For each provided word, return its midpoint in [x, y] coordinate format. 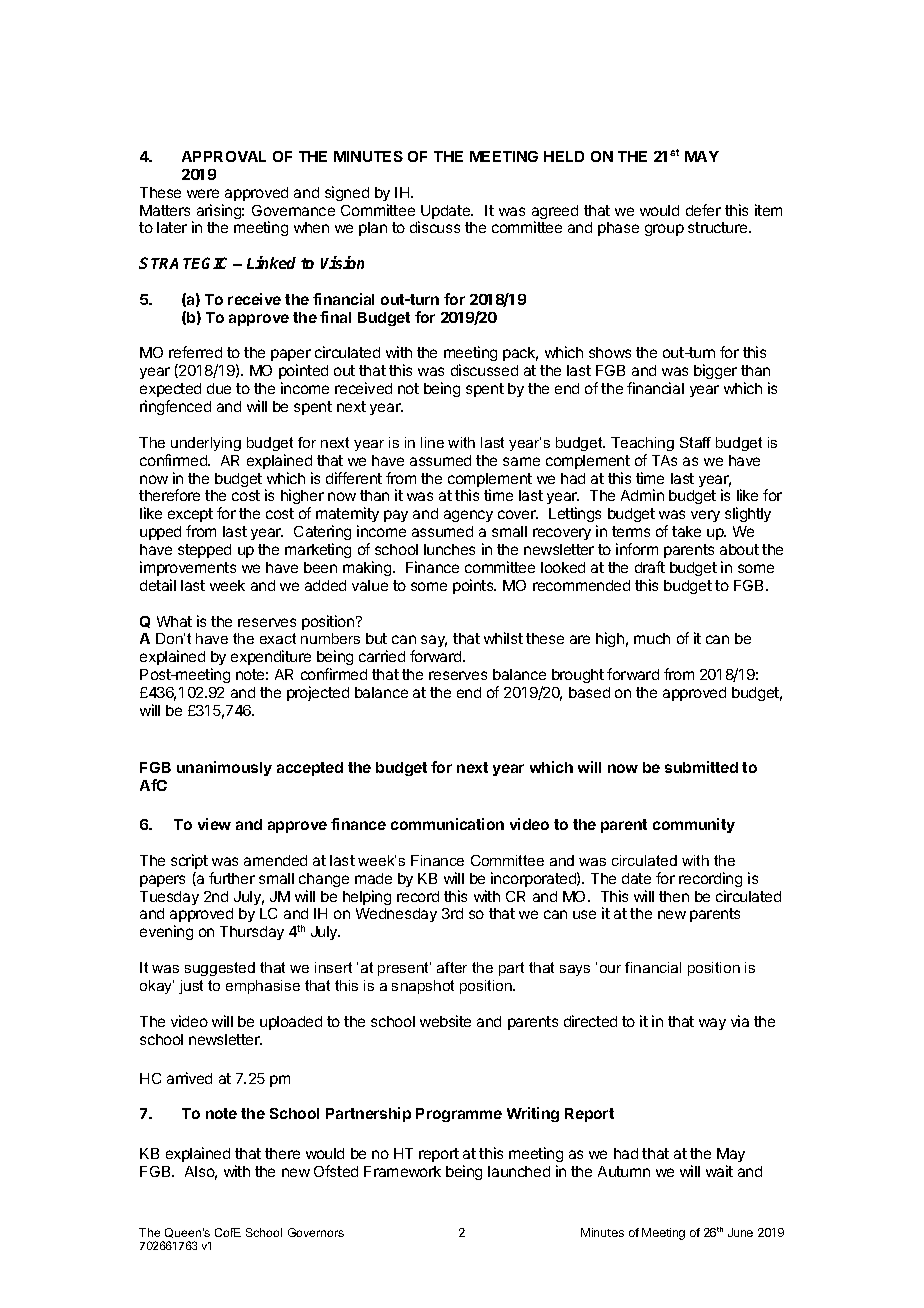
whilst [503, 638]
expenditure [271, 657]
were [203, 193]
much [652, 638]
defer [703, 210]
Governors [316, 1232]
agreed [555, 213]
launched [519, 1171]
